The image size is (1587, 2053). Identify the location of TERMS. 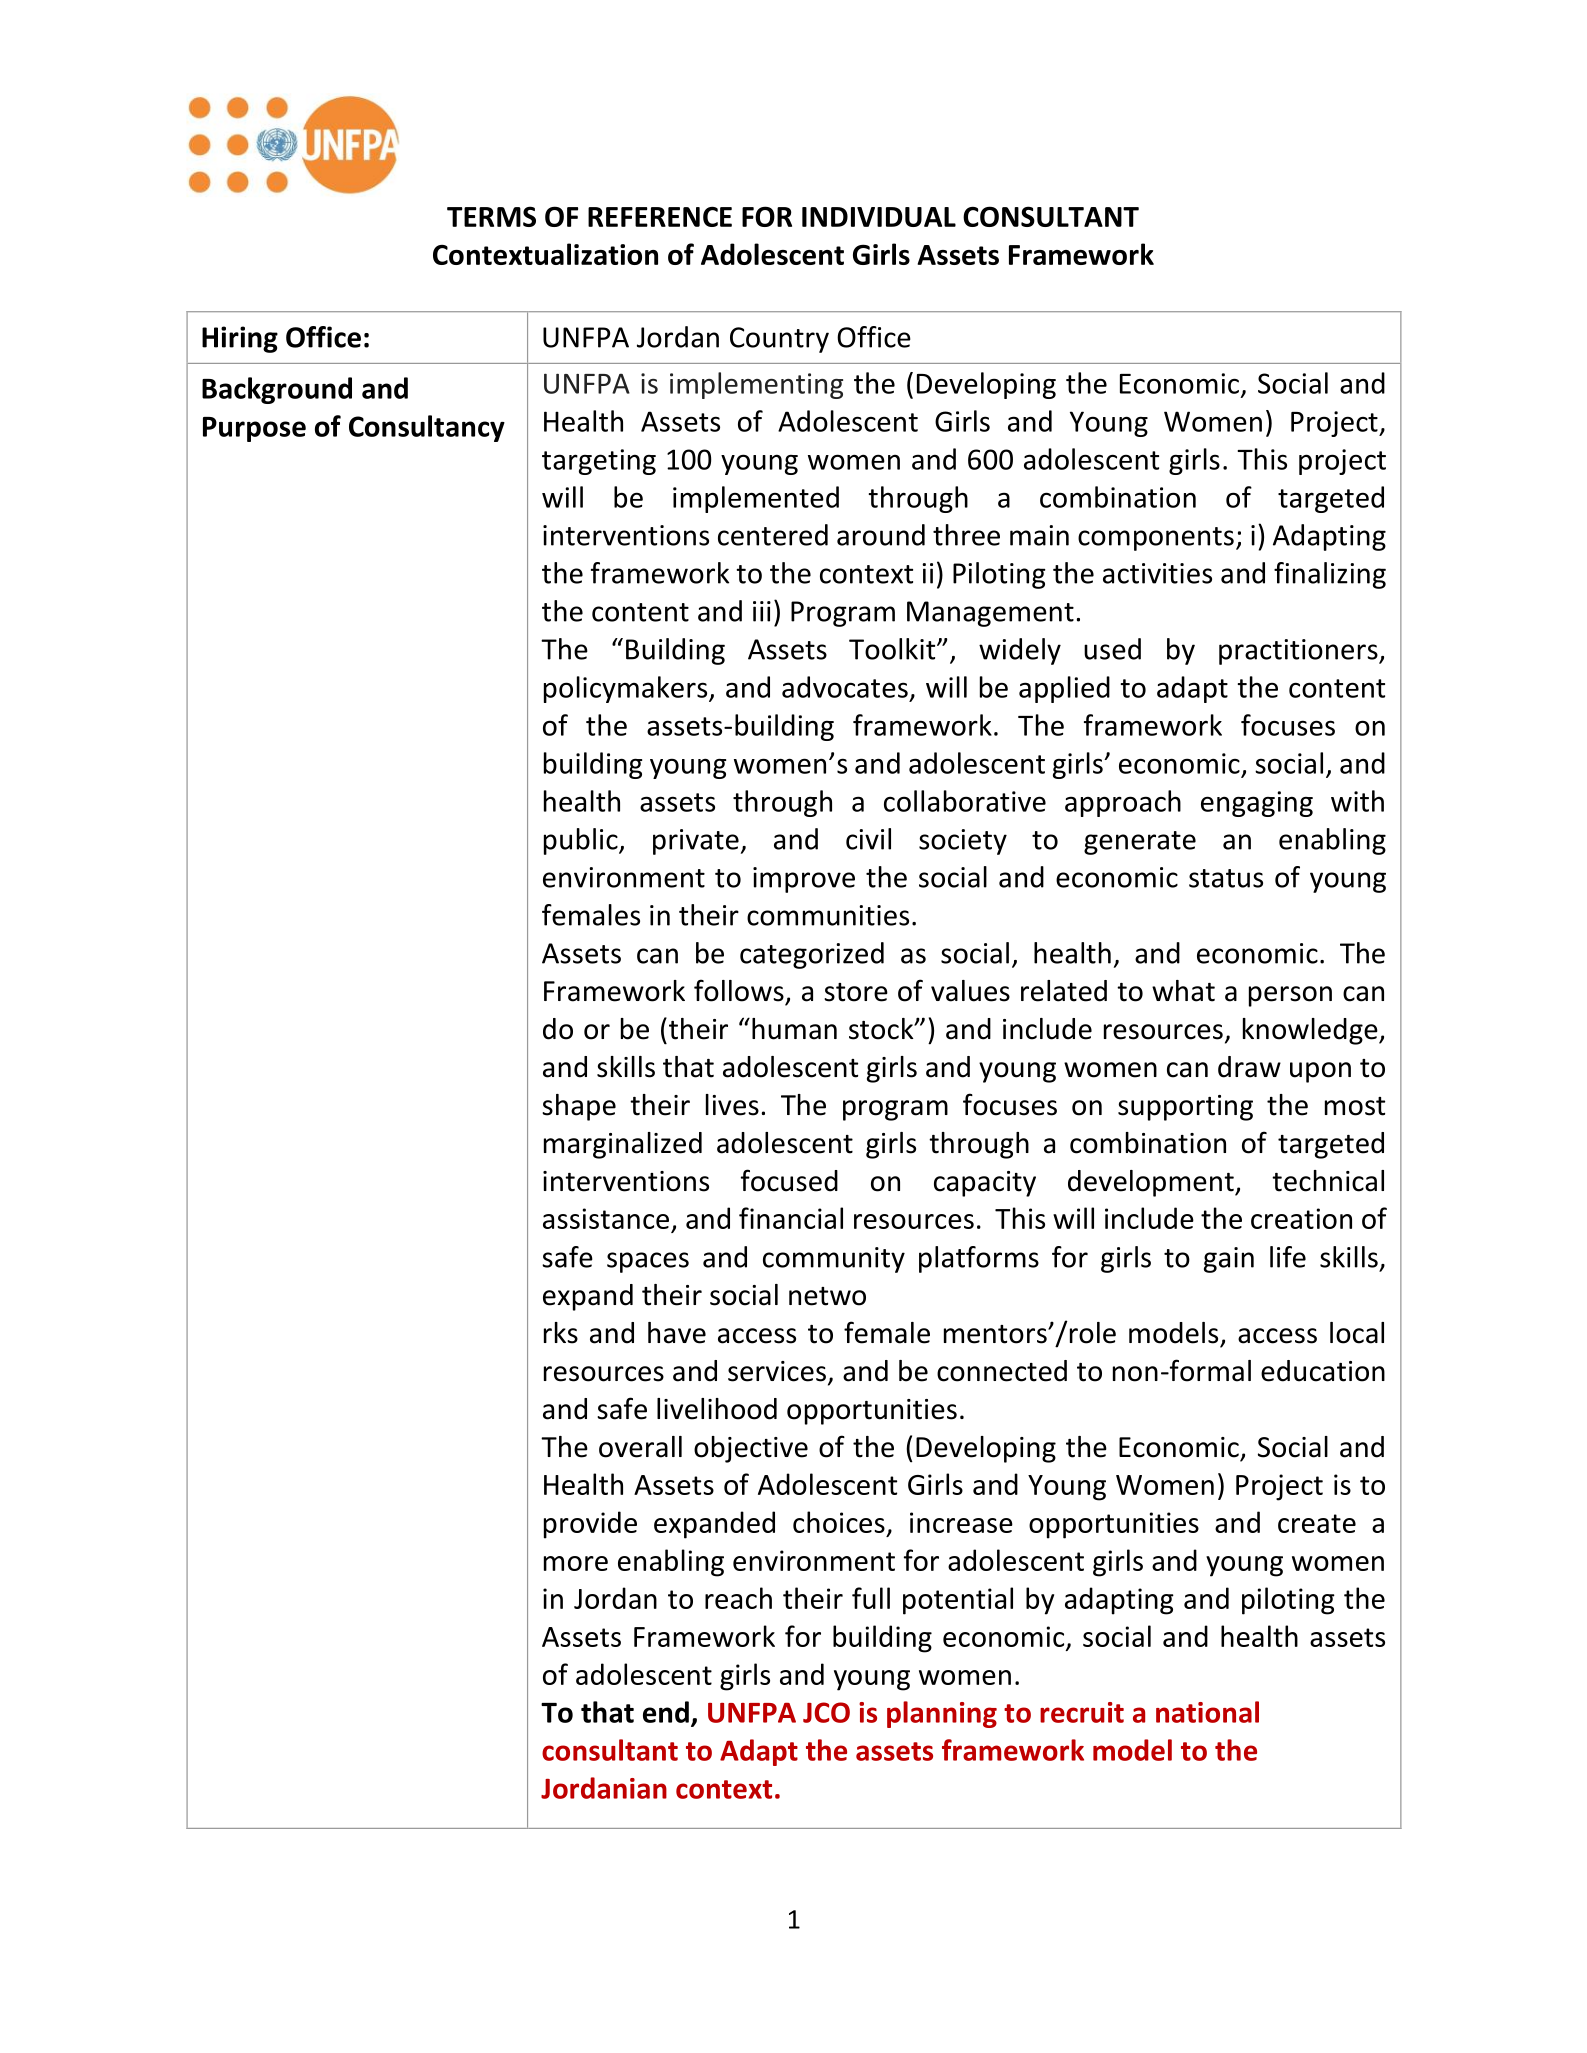
(491, 216).
